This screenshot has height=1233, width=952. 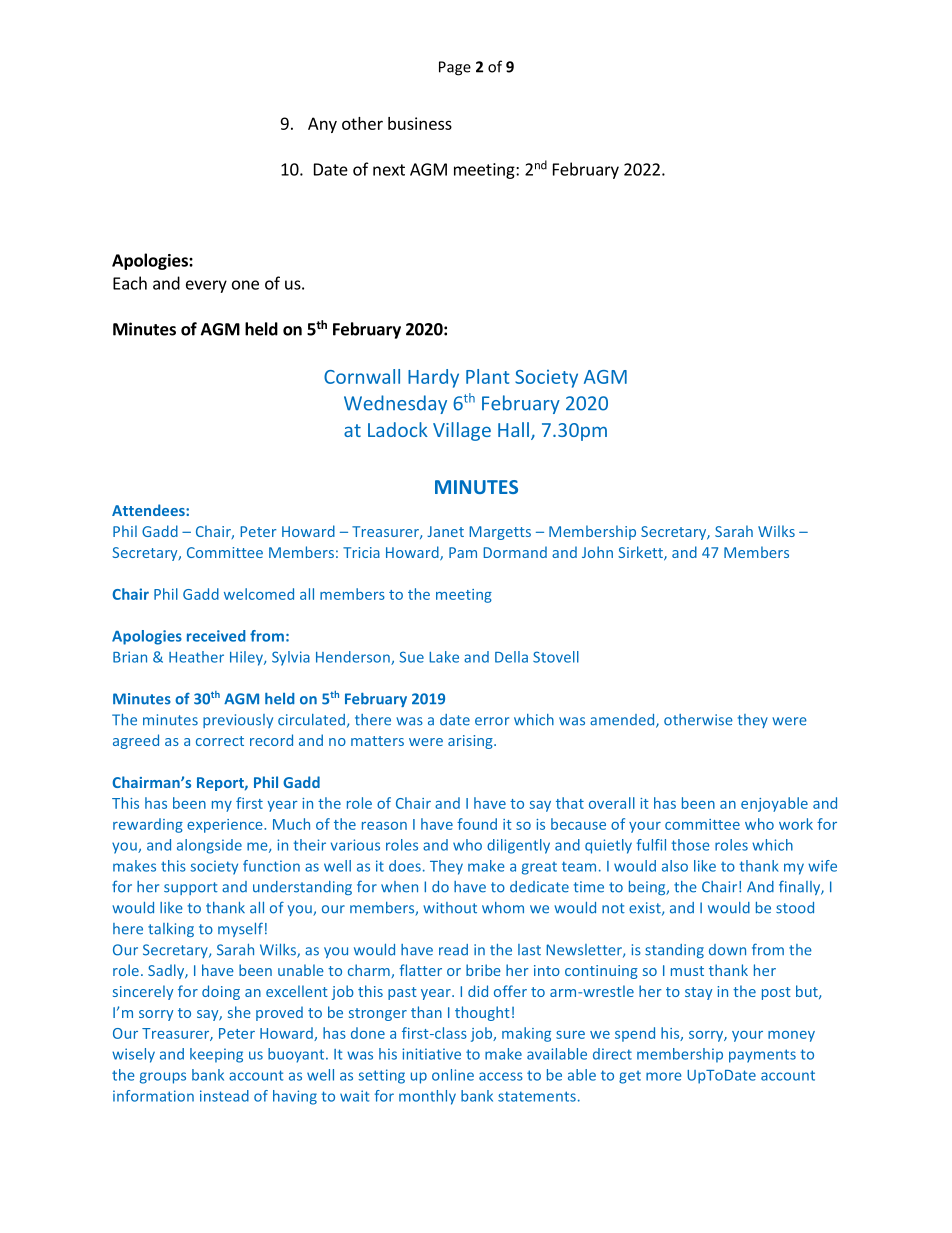 What do you see at coordinates (149, 510) in the screenshot?
I see `Attendees` at bounding box center [149, 510].
